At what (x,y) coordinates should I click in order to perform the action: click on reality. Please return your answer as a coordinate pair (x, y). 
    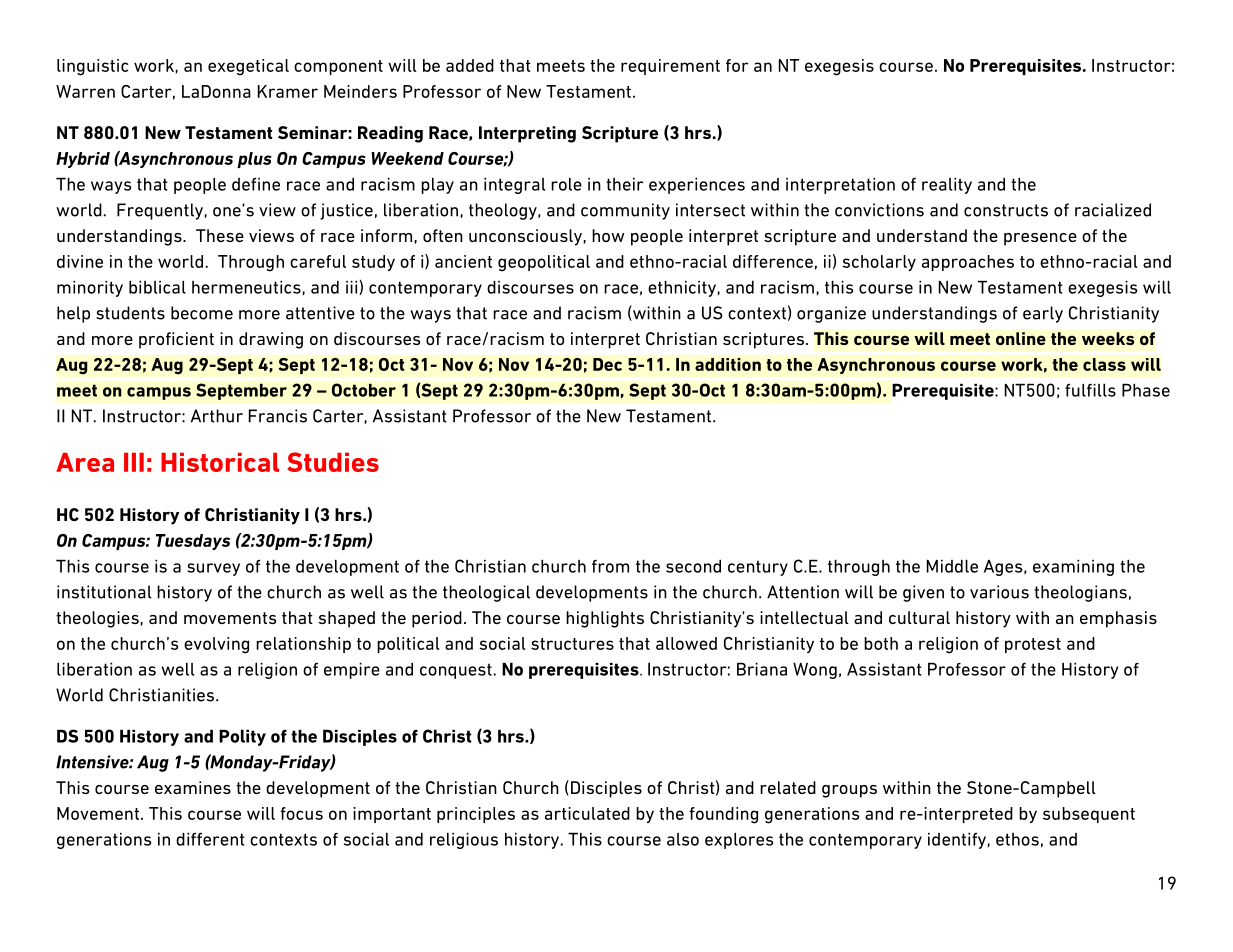
    Looking at the image, I should click on (947, 185).
